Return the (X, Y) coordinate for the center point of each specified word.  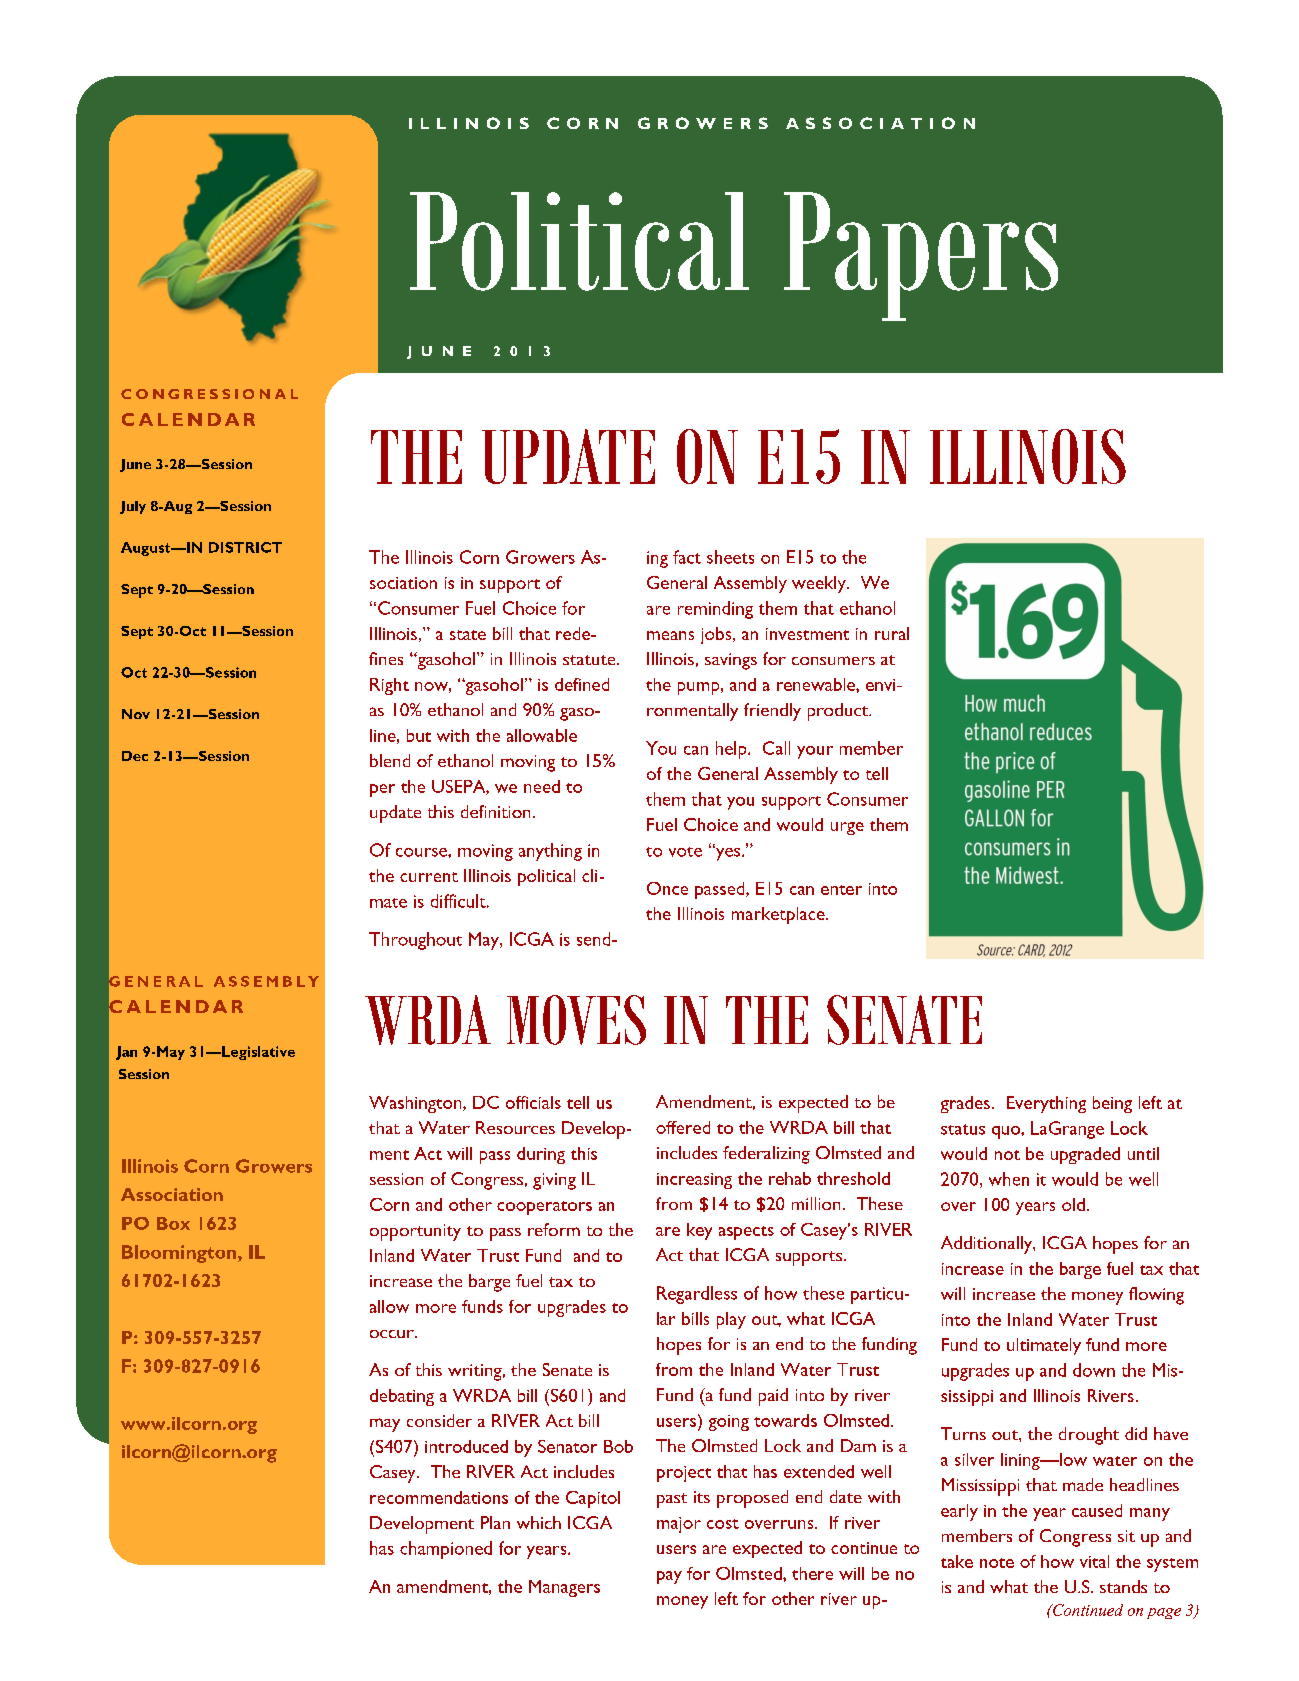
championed (446, 1550)
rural (892, 633)
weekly (820, 584)
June (135, 465)
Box (173, 1223)
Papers (921, 256)
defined (582, 684)
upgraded (1085, 1155)
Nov (136, 714)
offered (683, 1127)
